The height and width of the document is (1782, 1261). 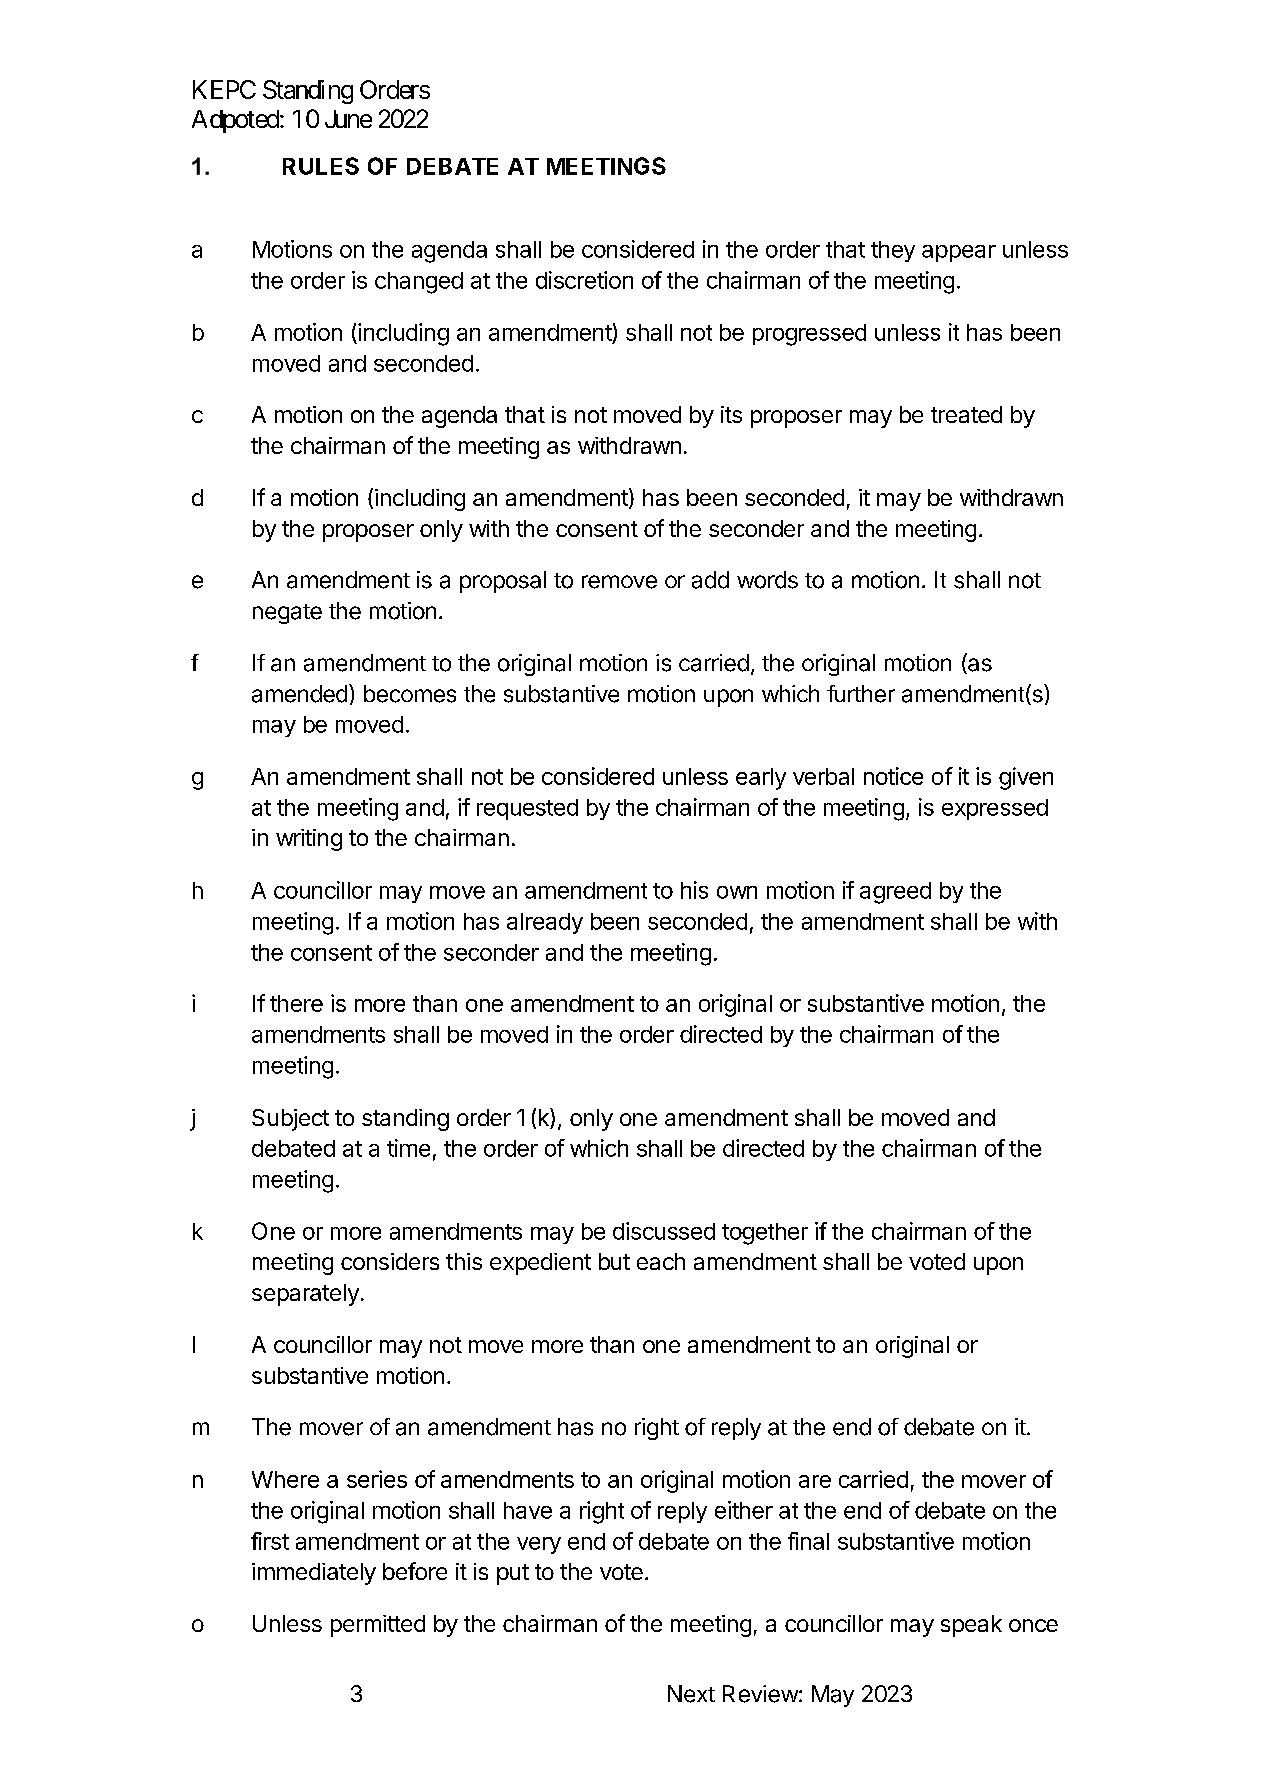 I want to click on agreed, so click(x=895, y=893).
